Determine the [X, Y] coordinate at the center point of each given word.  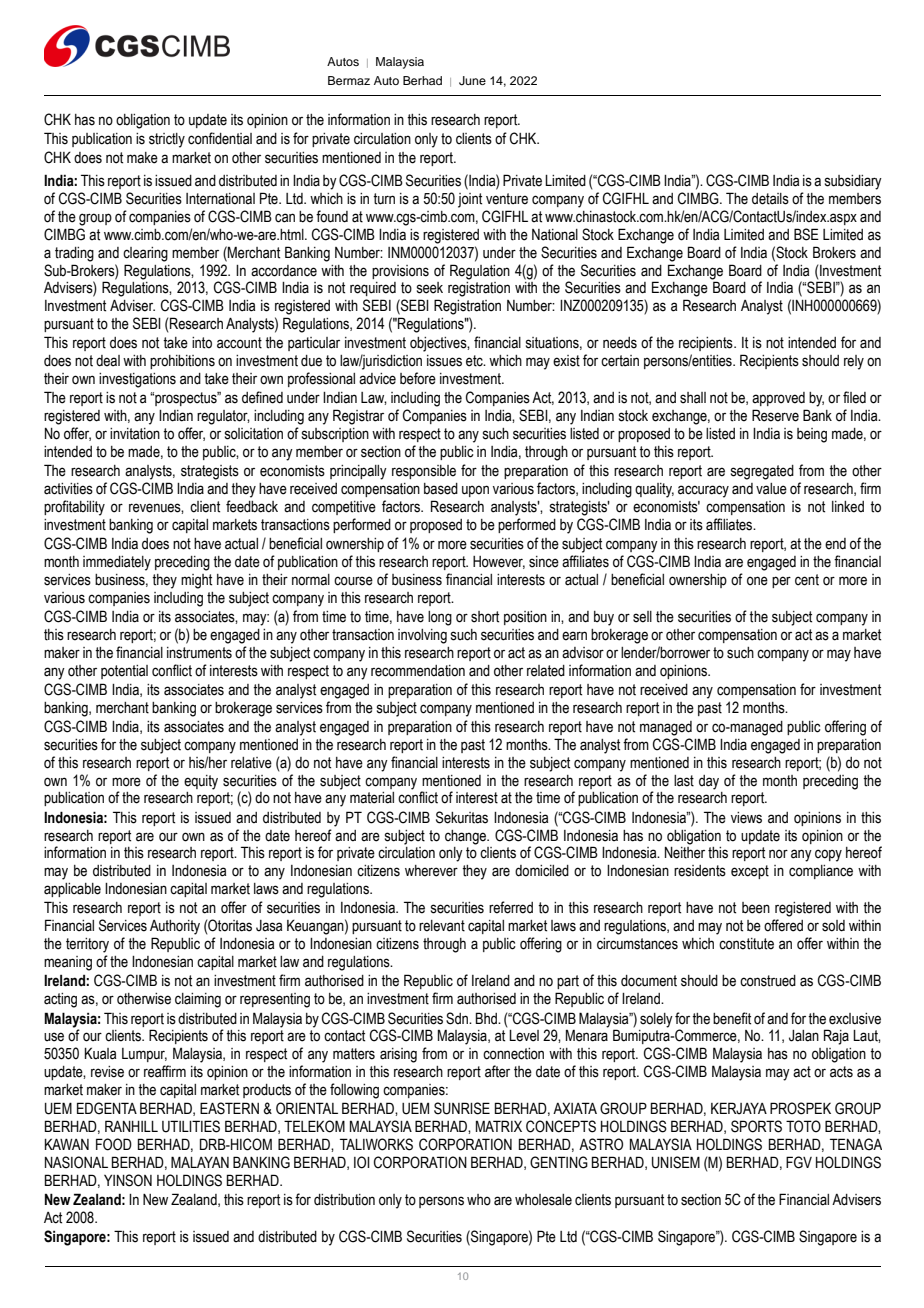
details [770, 199]
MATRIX [499, 1126]
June [472, 81]
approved [778, 399]
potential [124, 672]
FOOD [114, 1144]
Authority [175, 927]
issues [444, 361]
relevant [442, 926]
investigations [137, 380]
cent [807, 580]
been [756, 908]
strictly [167, 140]
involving [422, 636]
